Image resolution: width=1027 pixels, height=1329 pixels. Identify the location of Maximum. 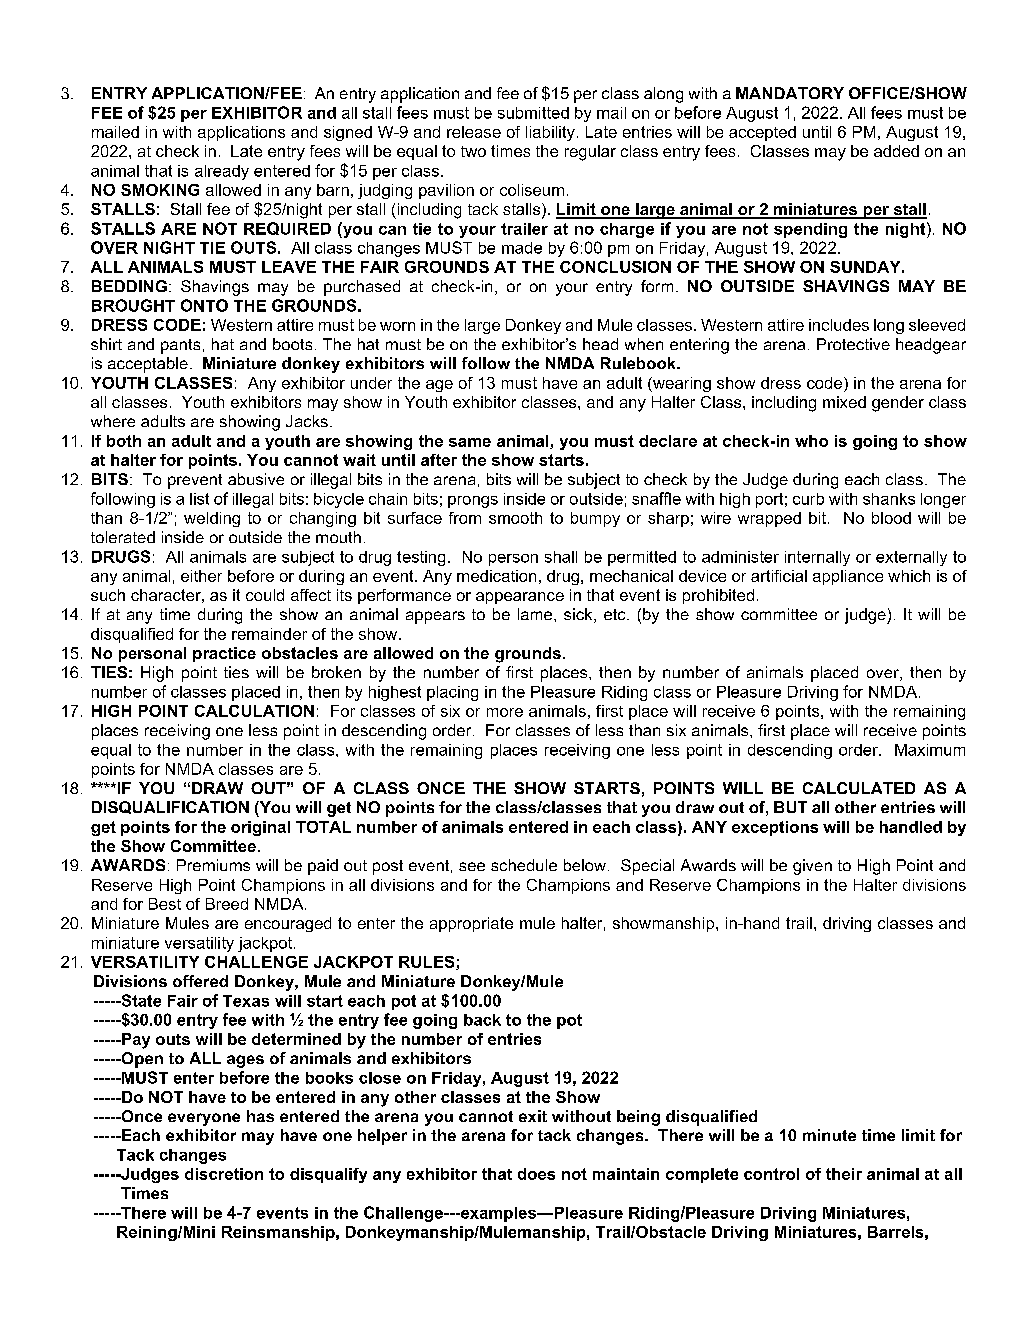
(930, 750).
